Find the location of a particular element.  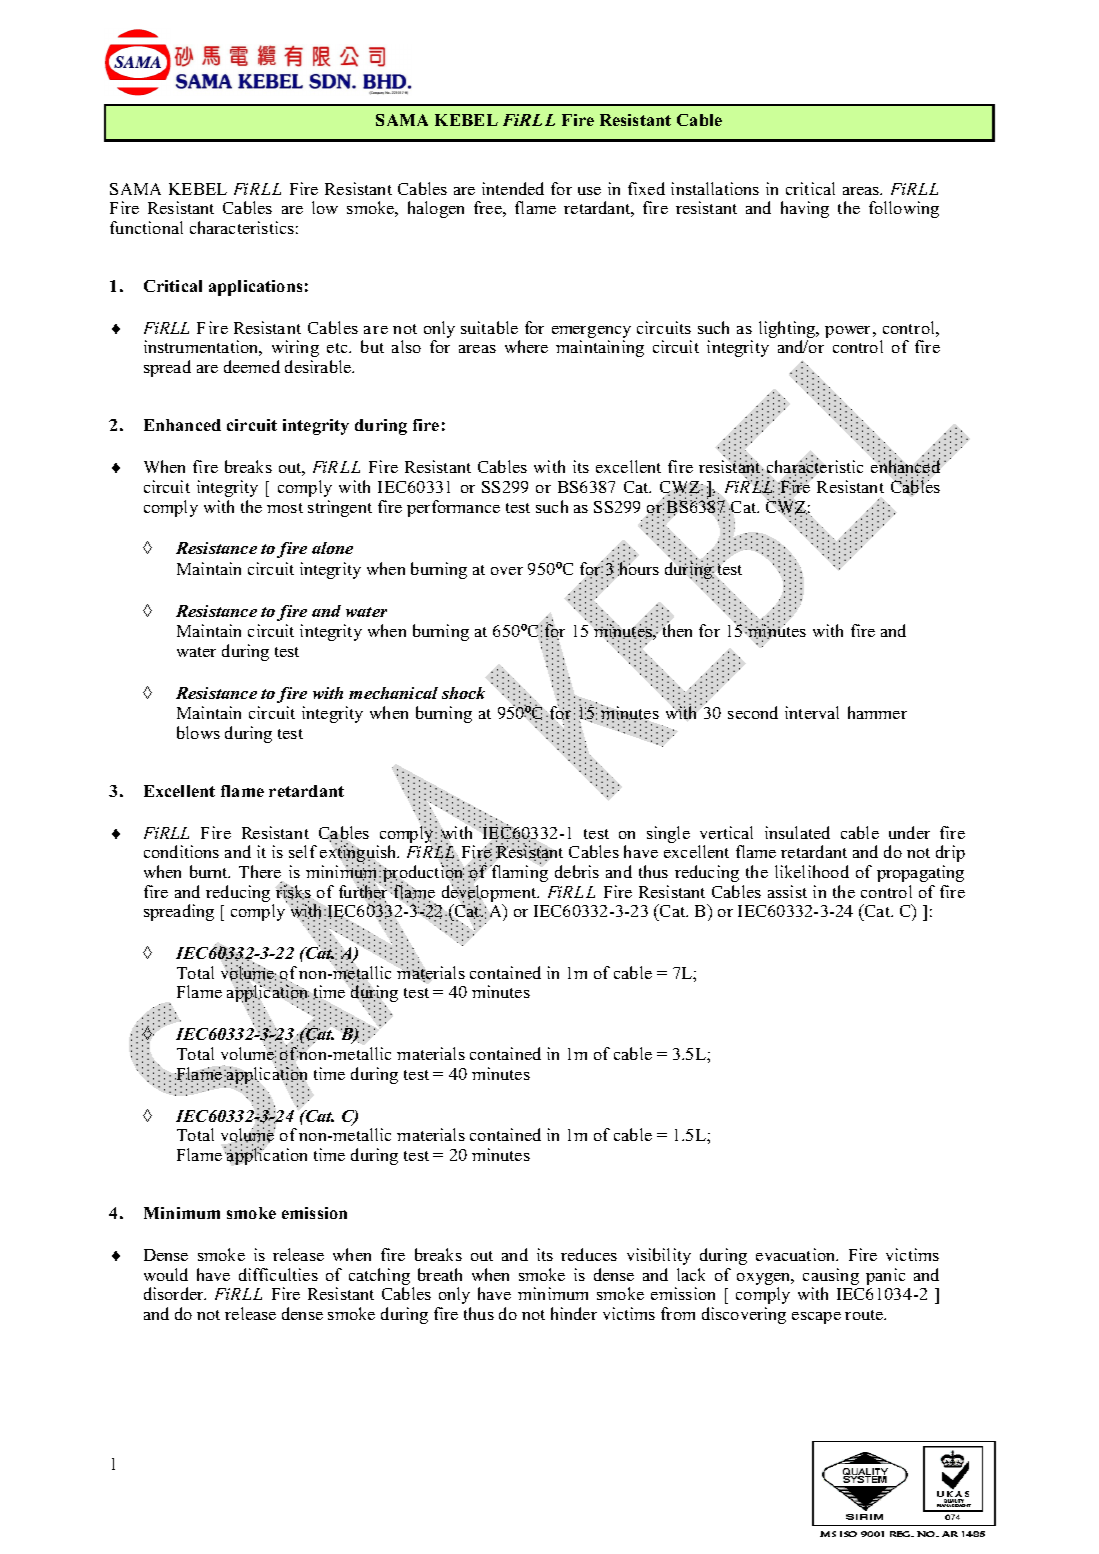

functional is located at coordinates (146, 227).
